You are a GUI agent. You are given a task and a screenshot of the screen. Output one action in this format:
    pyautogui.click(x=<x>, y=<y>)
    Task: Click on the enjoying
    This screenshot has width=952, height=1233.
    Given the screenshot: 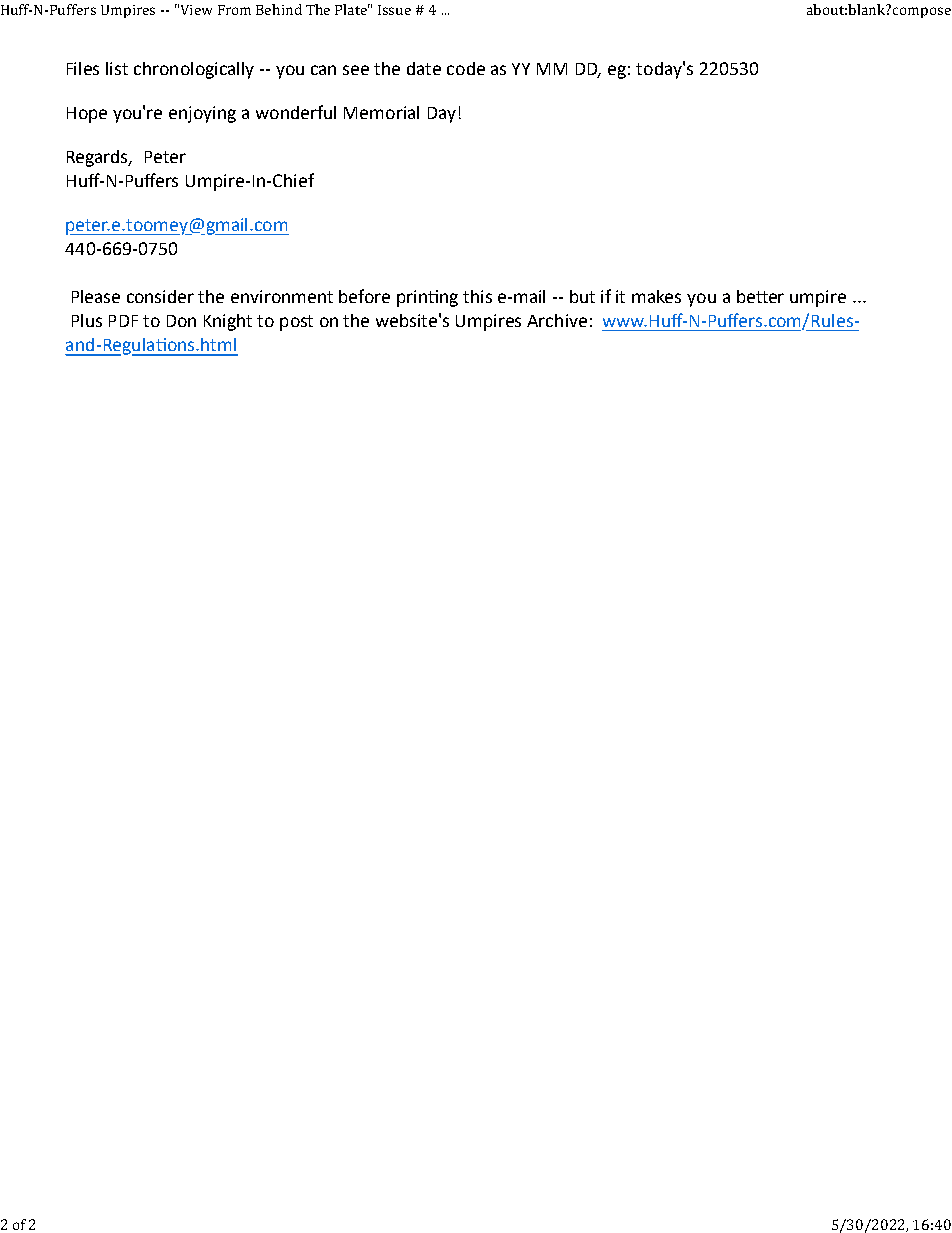 What is the action you would take?
    pyautogui.click(x=202, y=114)
